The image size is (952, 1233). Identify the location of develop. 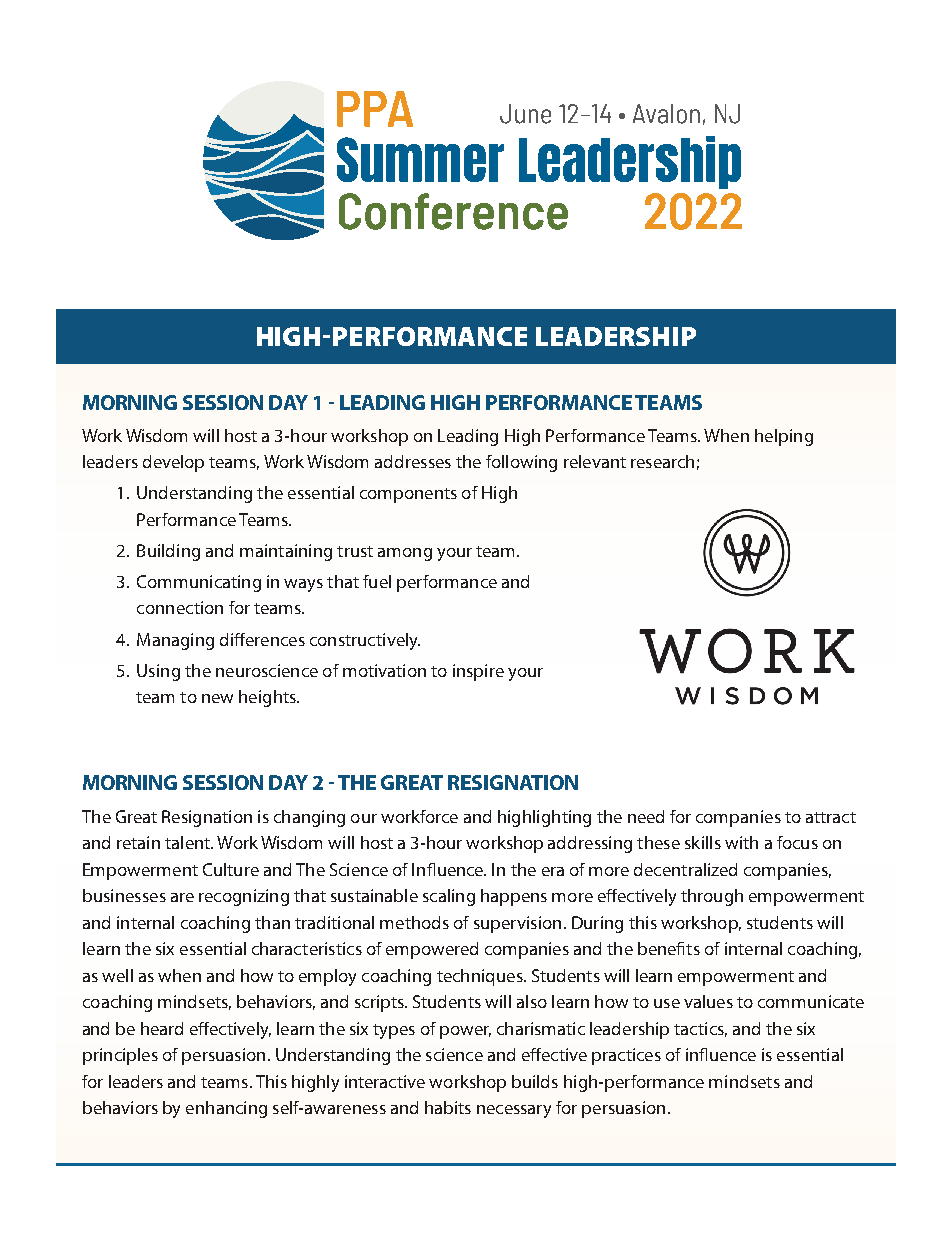
(173, 463).
